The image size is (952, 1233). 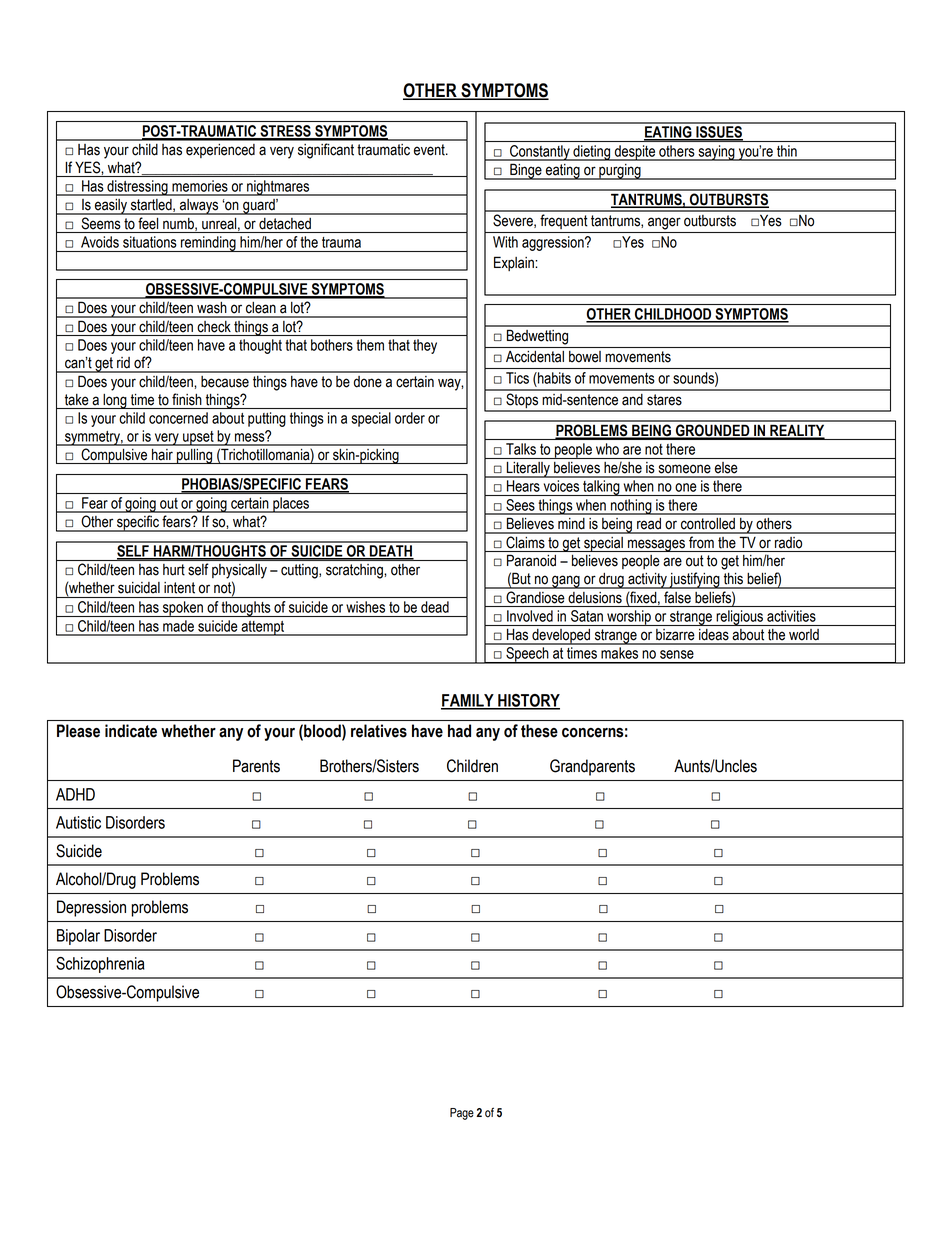 I want to click on spoken, so click(x=182, y=609).
